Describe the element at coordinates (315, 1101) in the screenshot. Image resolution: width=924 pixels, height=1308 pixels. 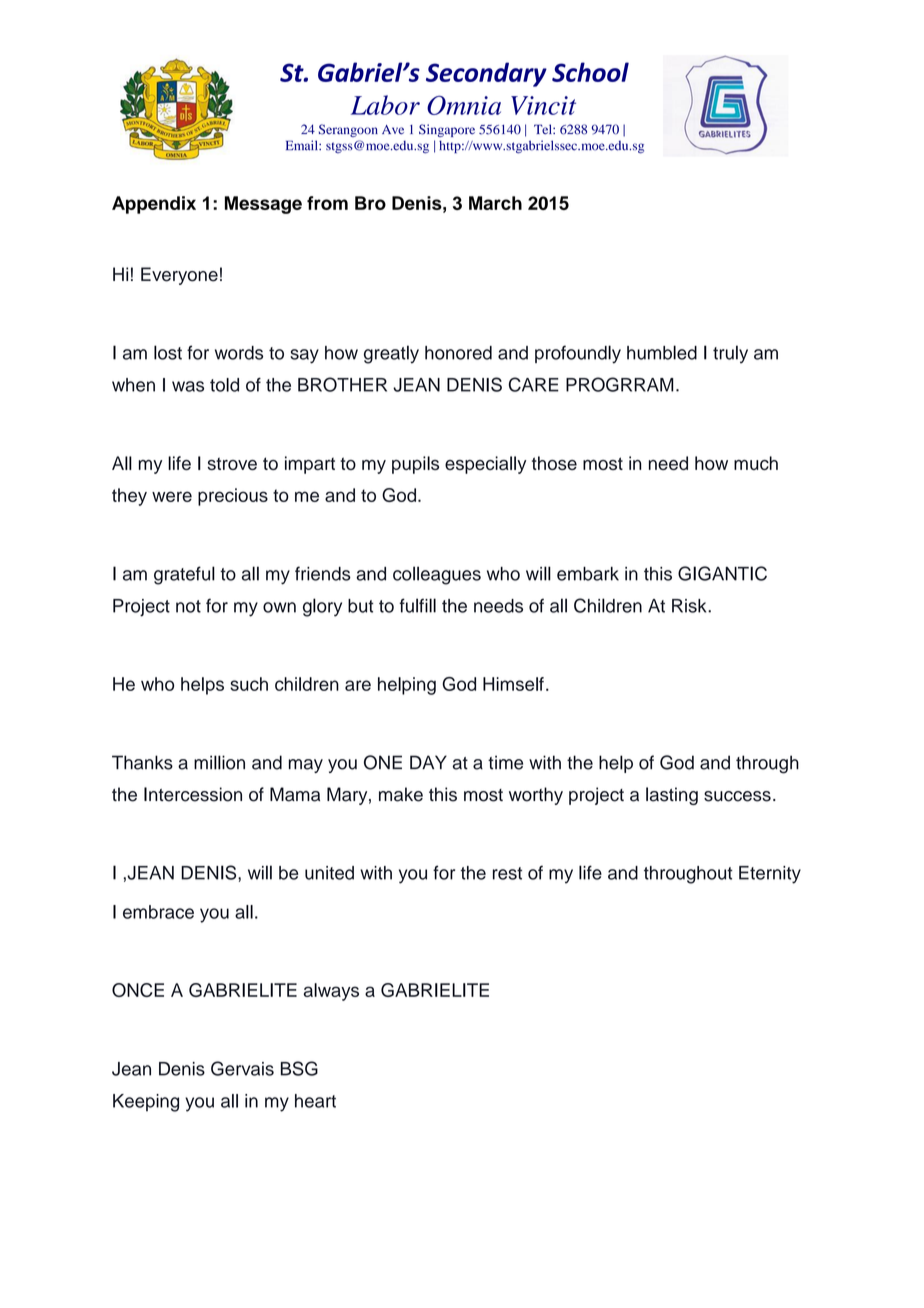
I see `heart` at that location.
